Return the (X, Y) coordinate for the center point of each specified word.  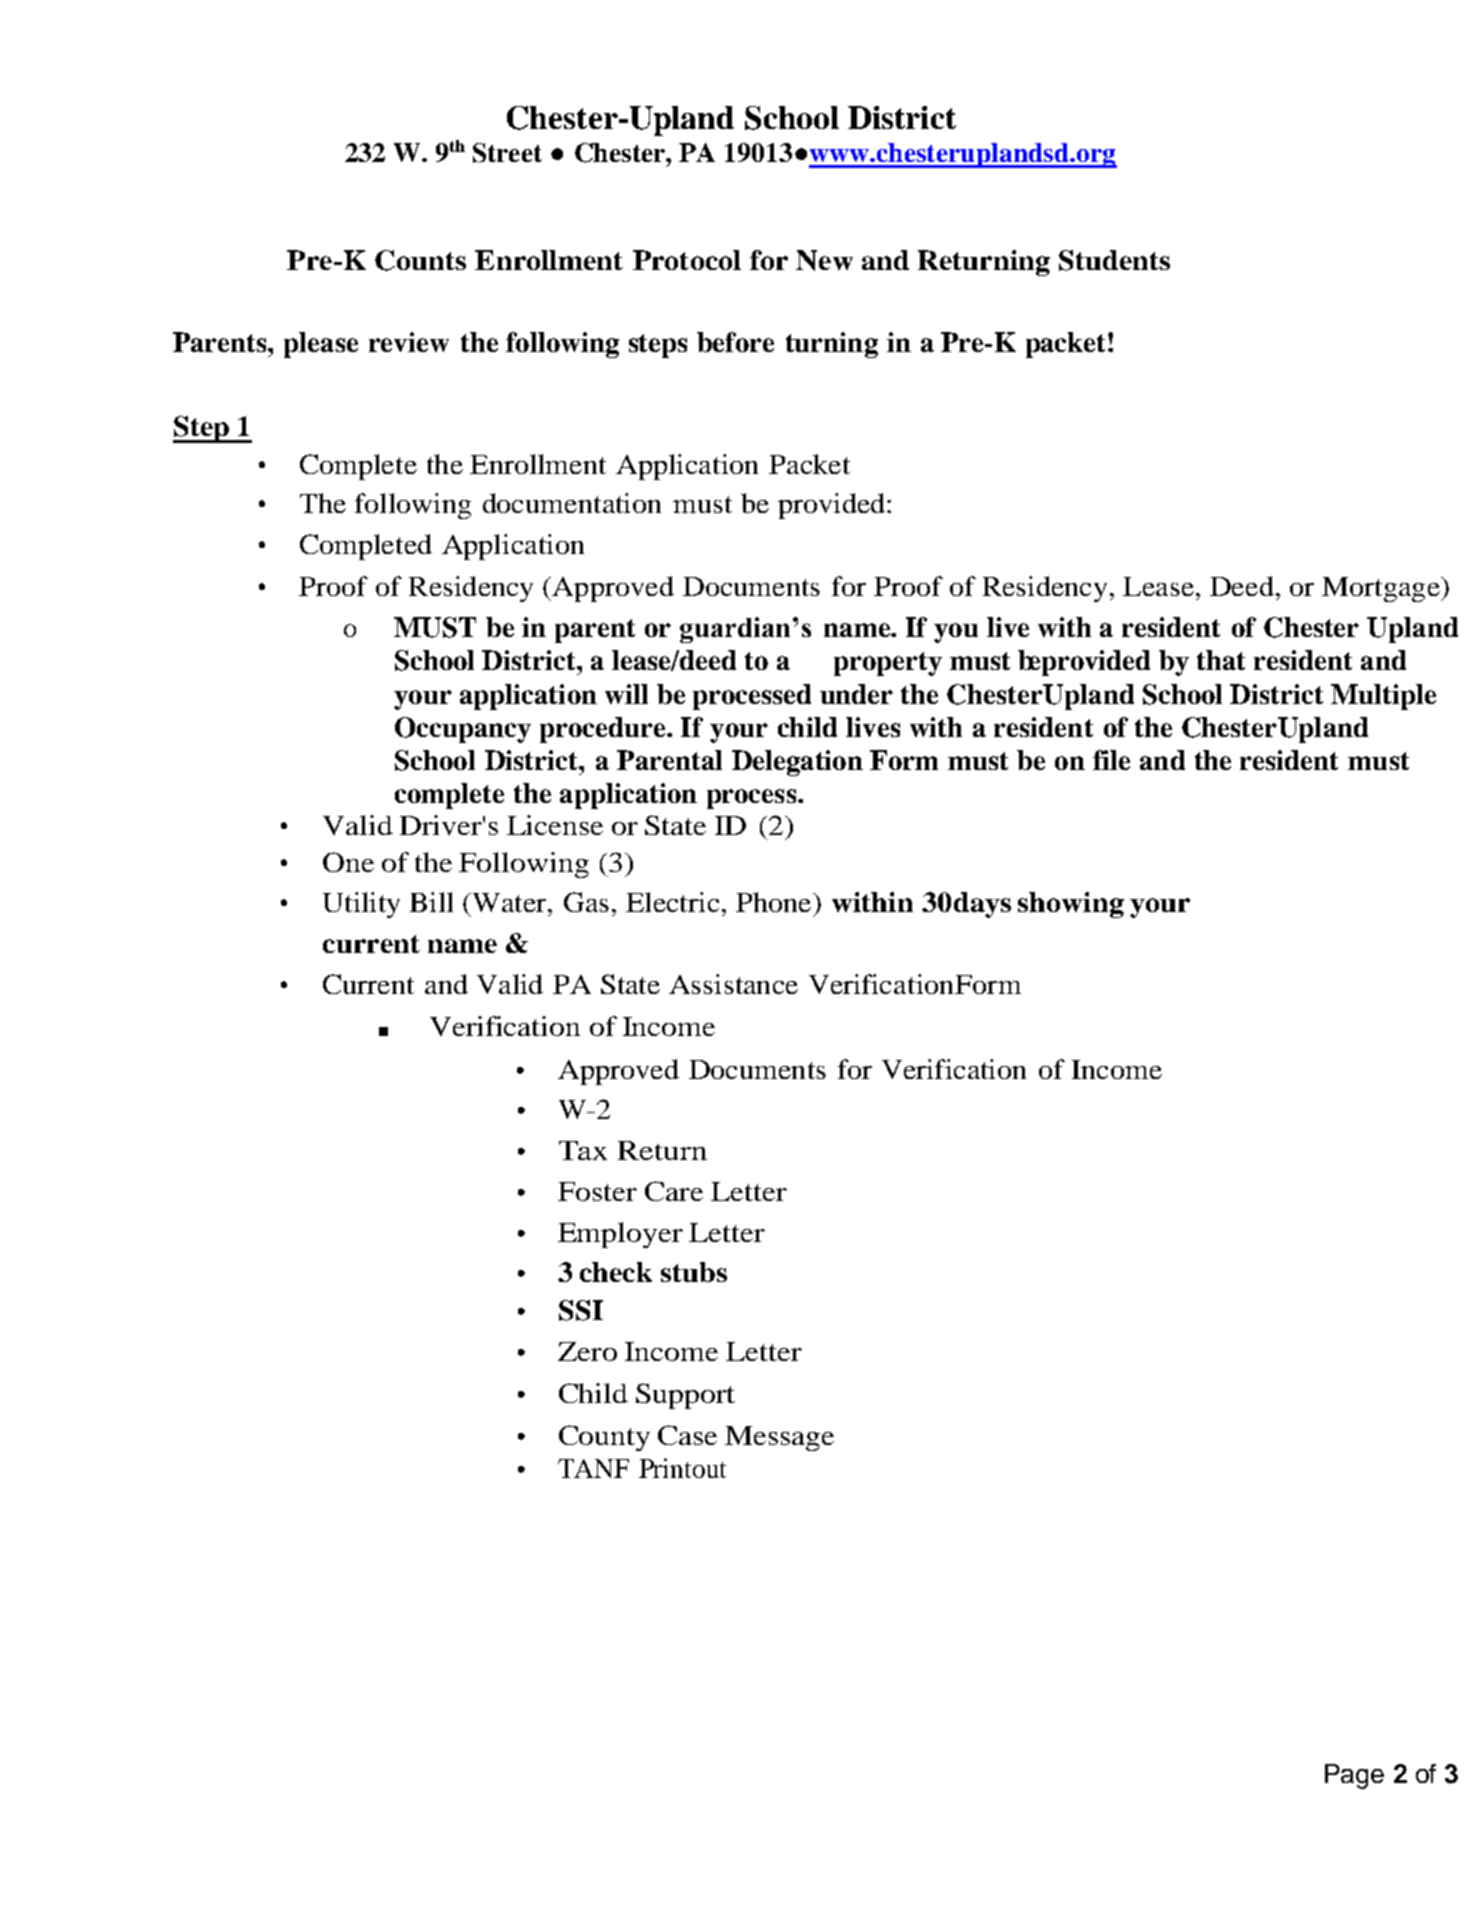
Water (508, 902)
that (1221, 660)
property (888, 664)
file (1111, 760)
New (824, 260)
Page (1354, 1776)
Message (779, 1438)
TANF (593, 1468)
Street (507, 153)
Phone (775, 902)
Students (1114, 260)
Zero (587, 1351)
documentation (572, 503)
